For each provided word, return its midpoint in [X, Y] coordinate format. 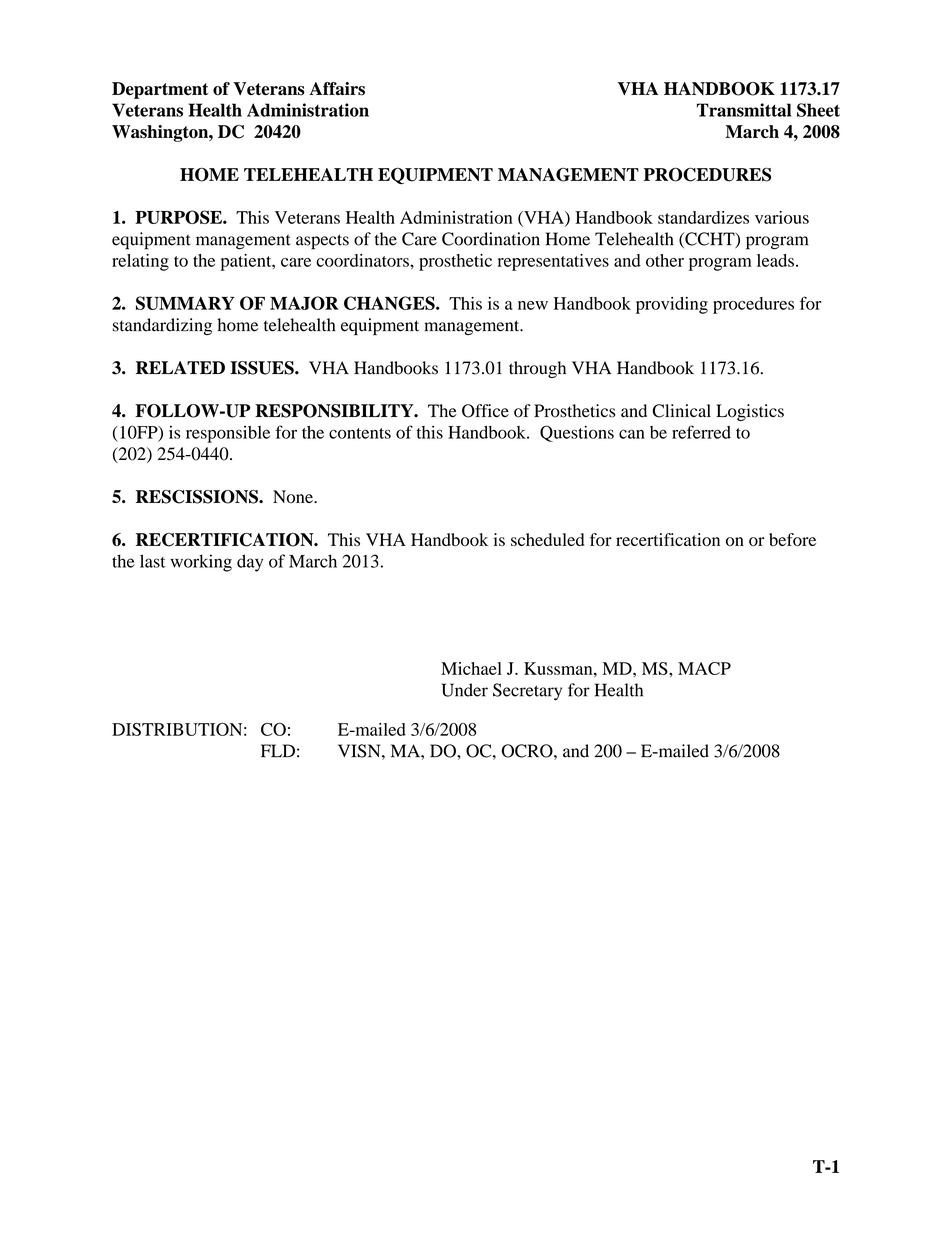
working [201, 563]
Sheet [818, 110]
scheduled [547, 539]
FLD [278, 751]
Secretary [527, 692]
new [533, 305]
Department [160, 90]
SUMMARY [185, 303]
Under [465, 690]
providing [672, 305]
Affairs [337, 89]
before [792, 539]
